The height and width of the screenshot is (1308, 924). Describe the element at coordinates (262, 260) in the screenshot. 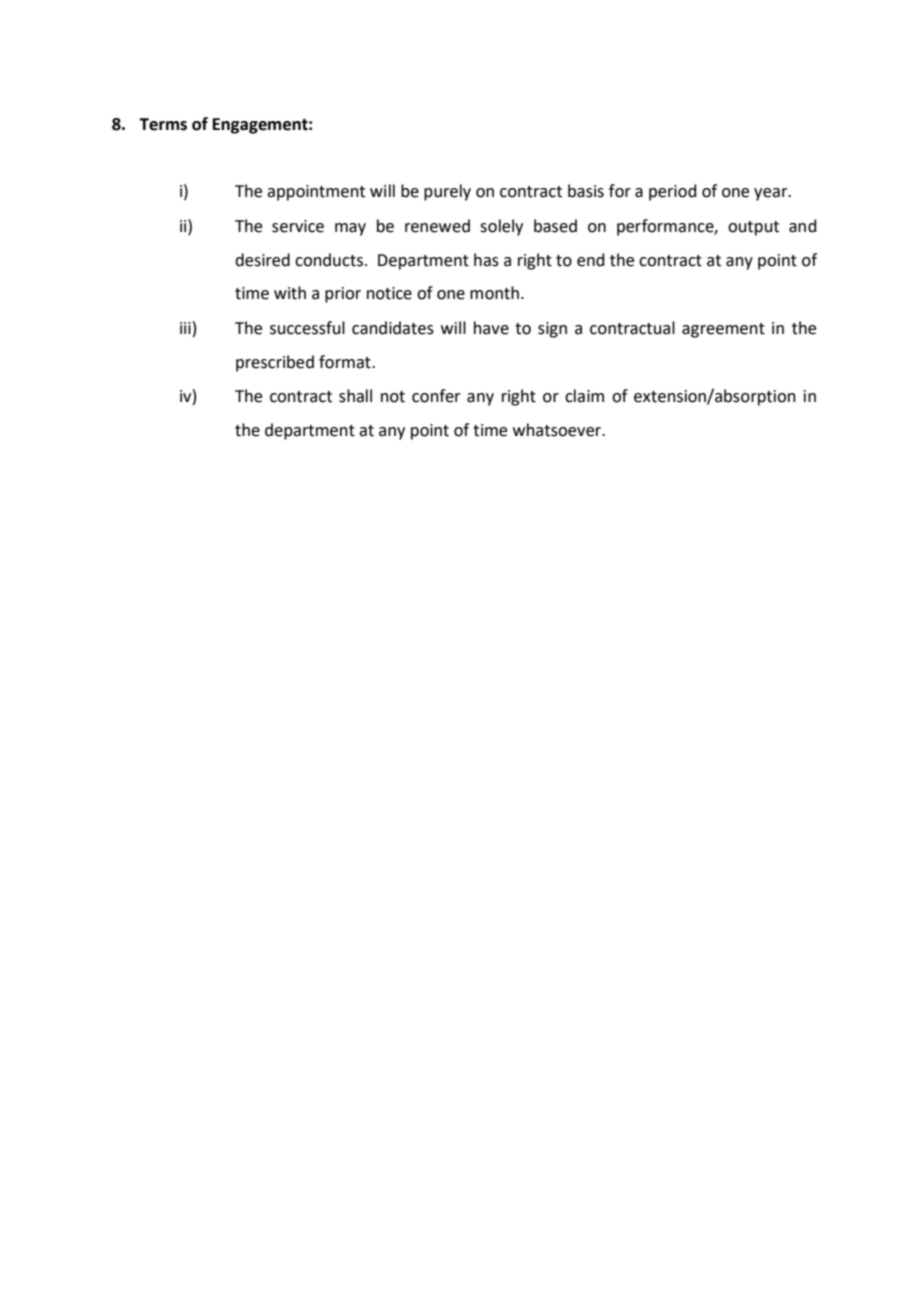

I see `desired` at that location.
